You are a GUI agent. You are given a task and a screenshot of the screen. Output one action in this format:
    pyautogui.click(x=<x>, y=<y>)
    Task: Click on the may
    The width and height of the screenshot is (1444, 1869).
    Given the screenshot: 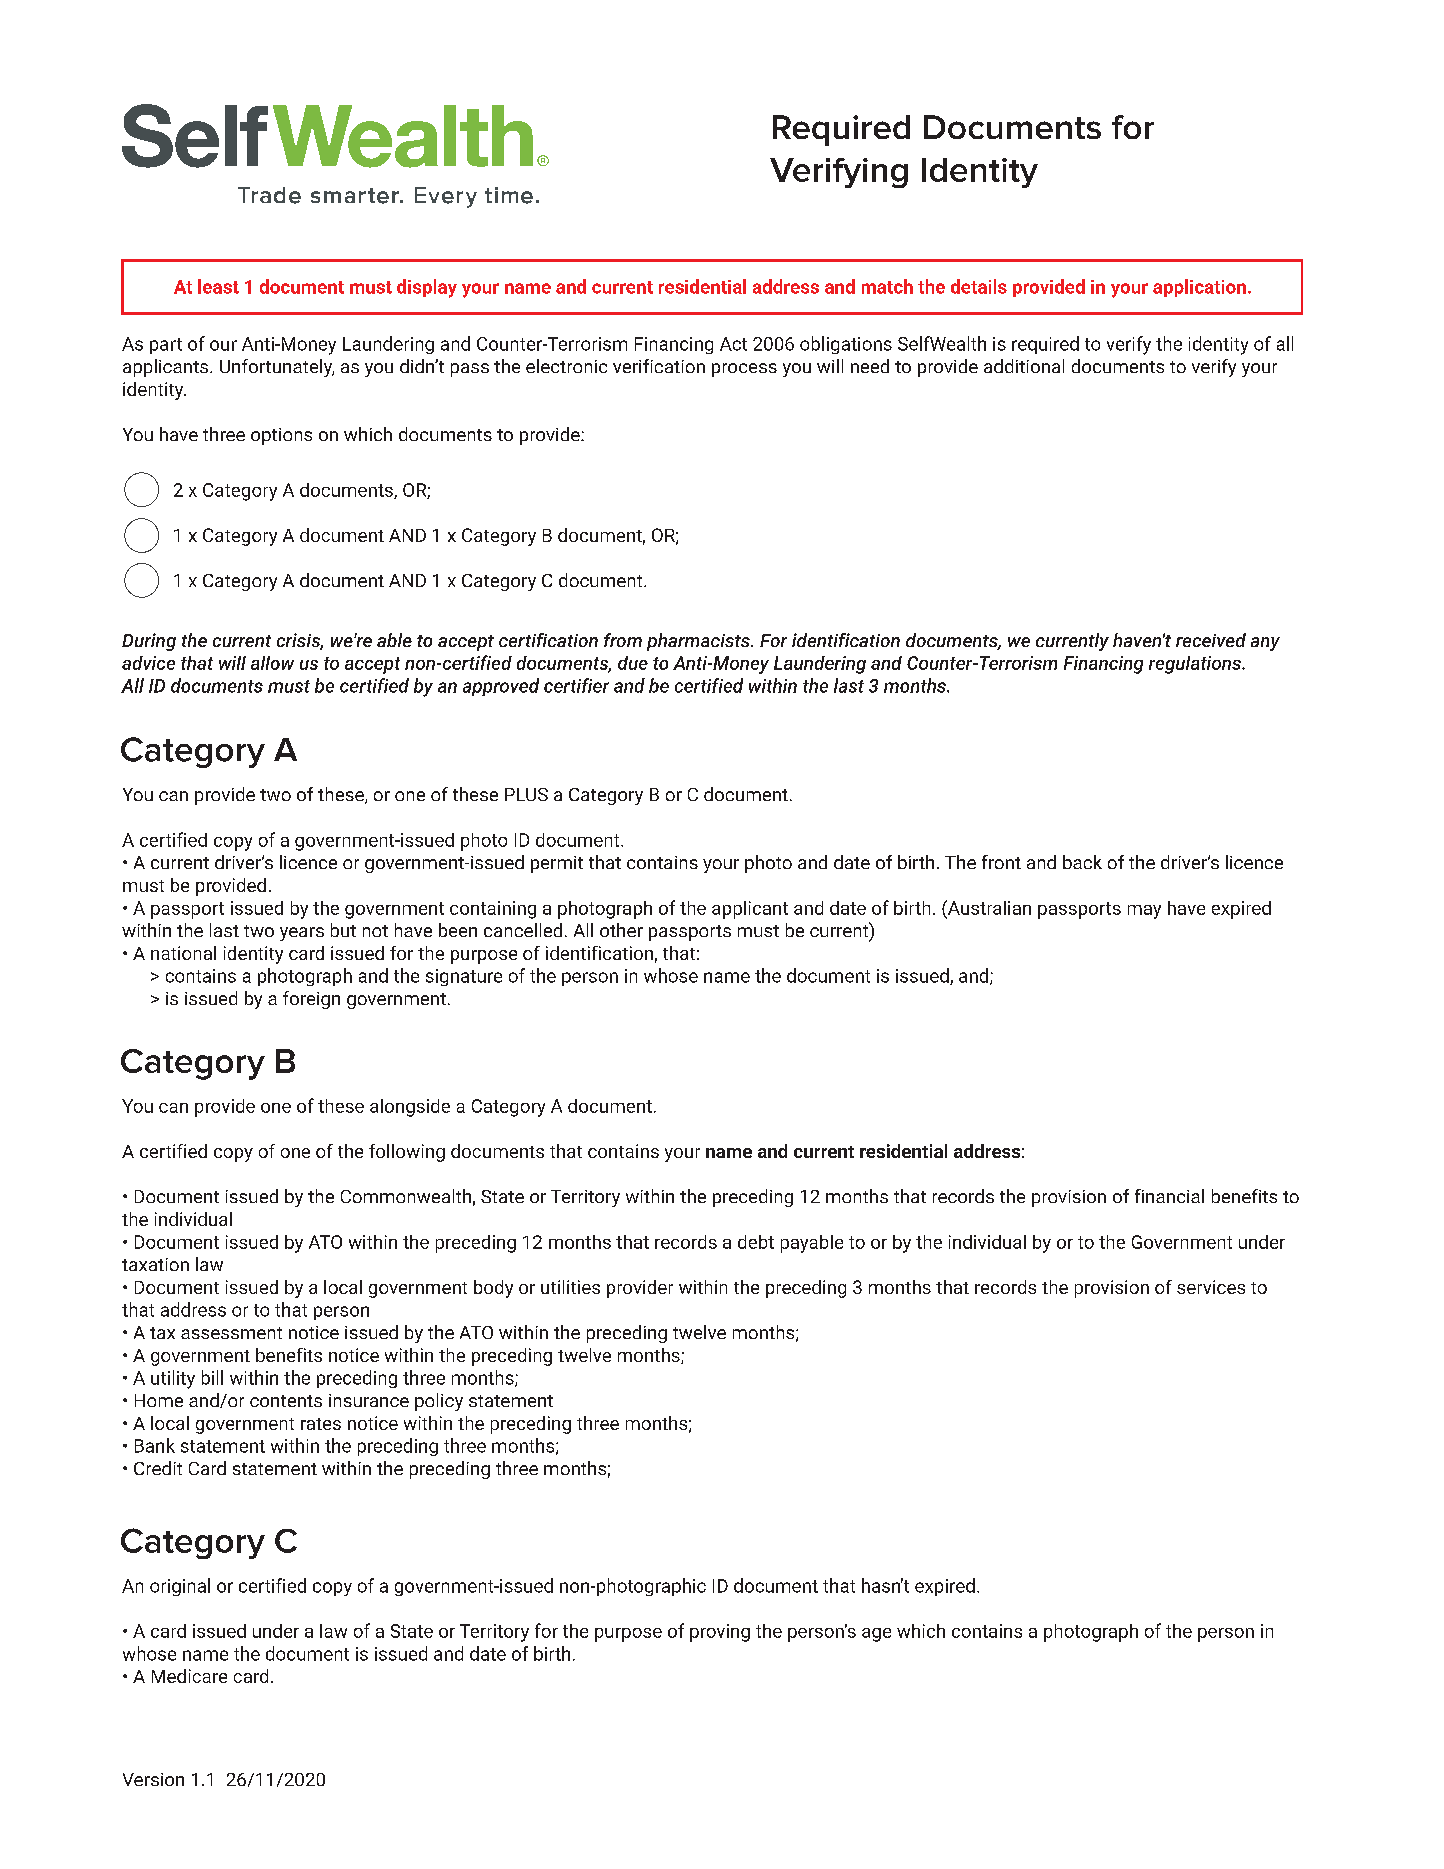 What is the action you would take?
    pyautogui.click(x=1144, y=912)
